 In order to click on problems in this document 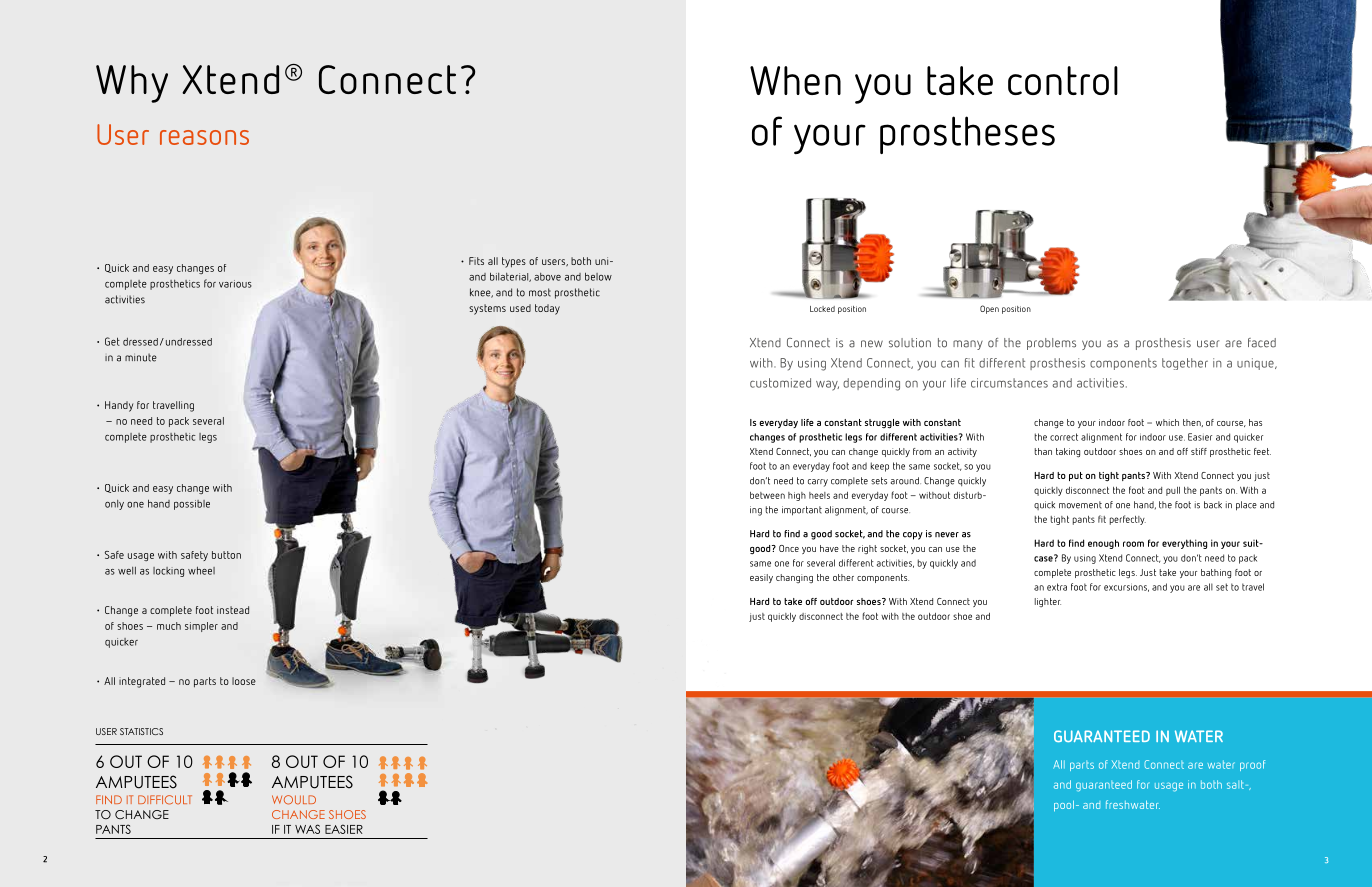, I will do `click(1051, 344)`.
